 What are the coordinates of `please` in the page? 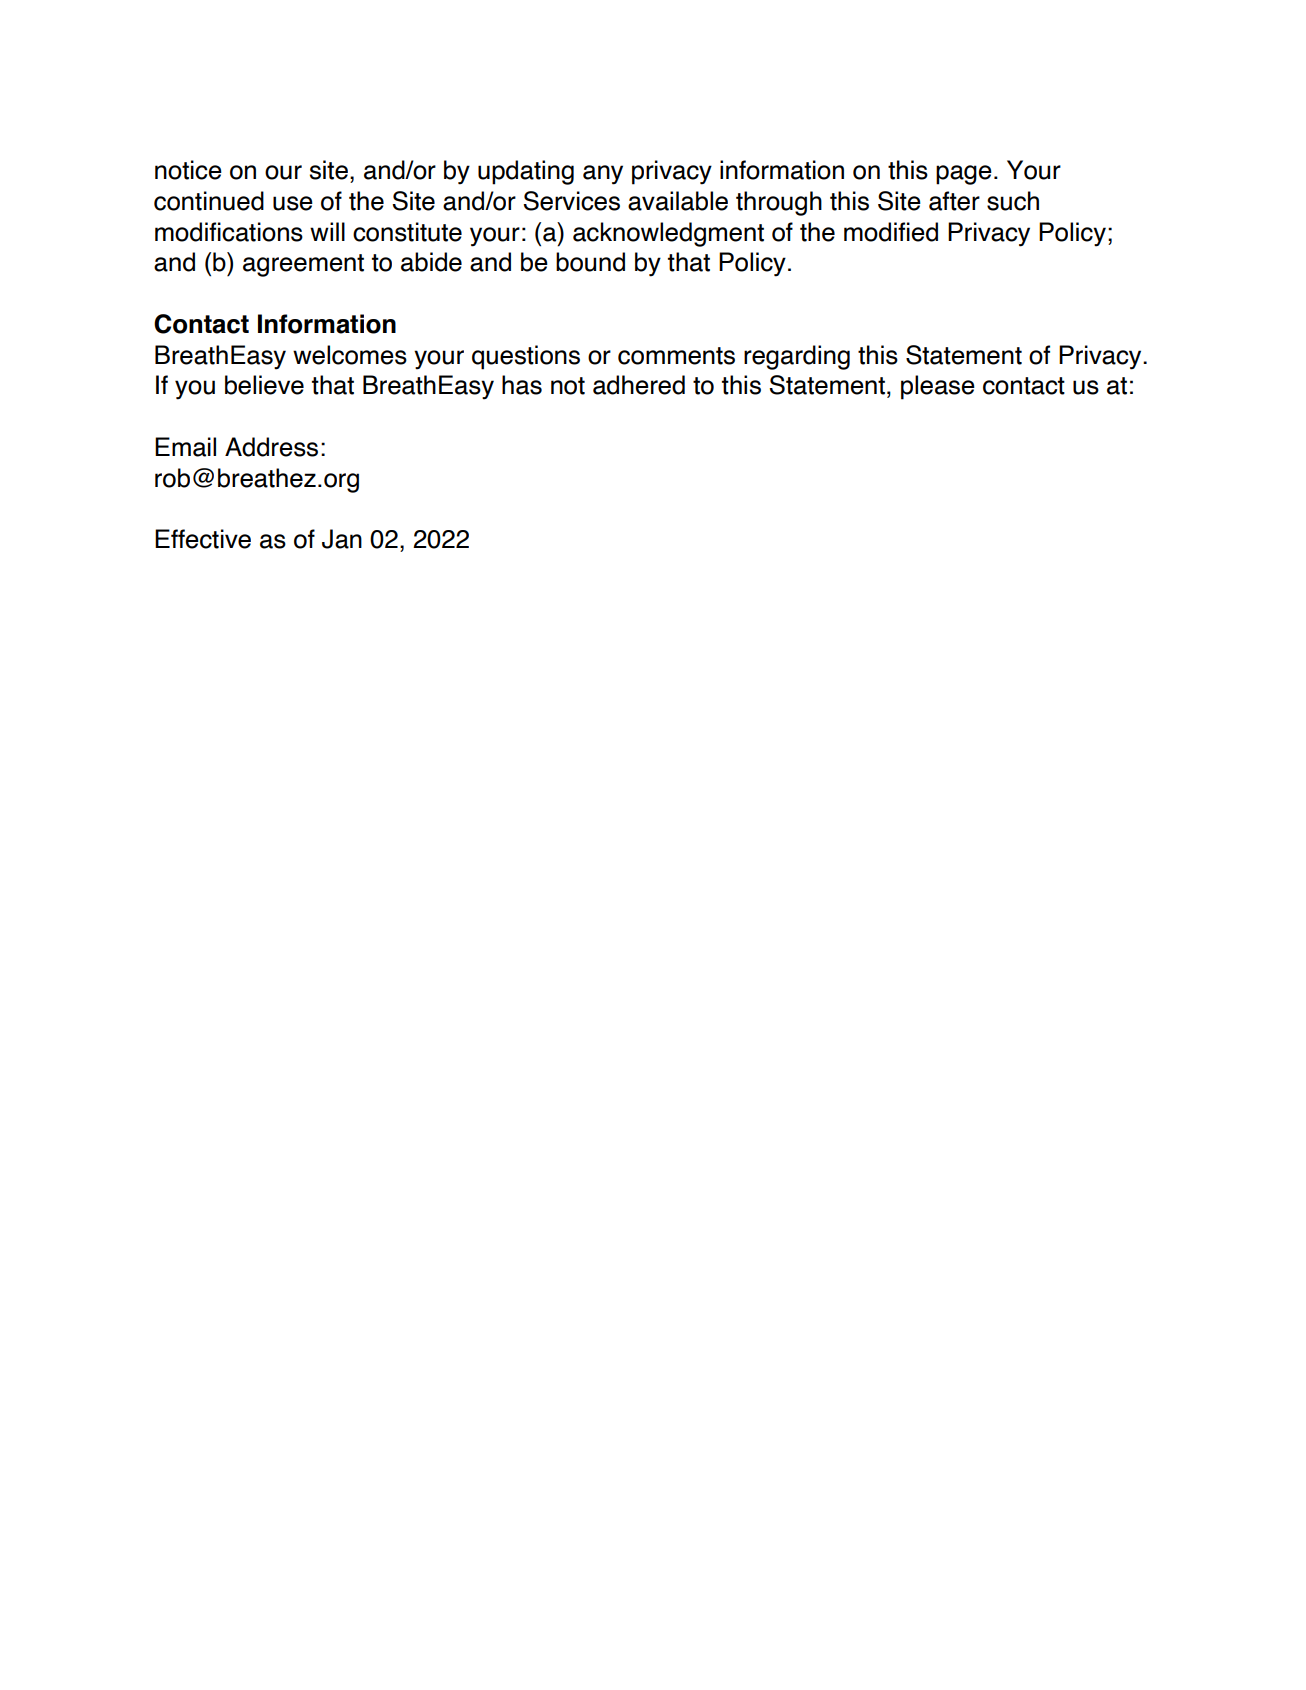 It's located at (938, 387).
